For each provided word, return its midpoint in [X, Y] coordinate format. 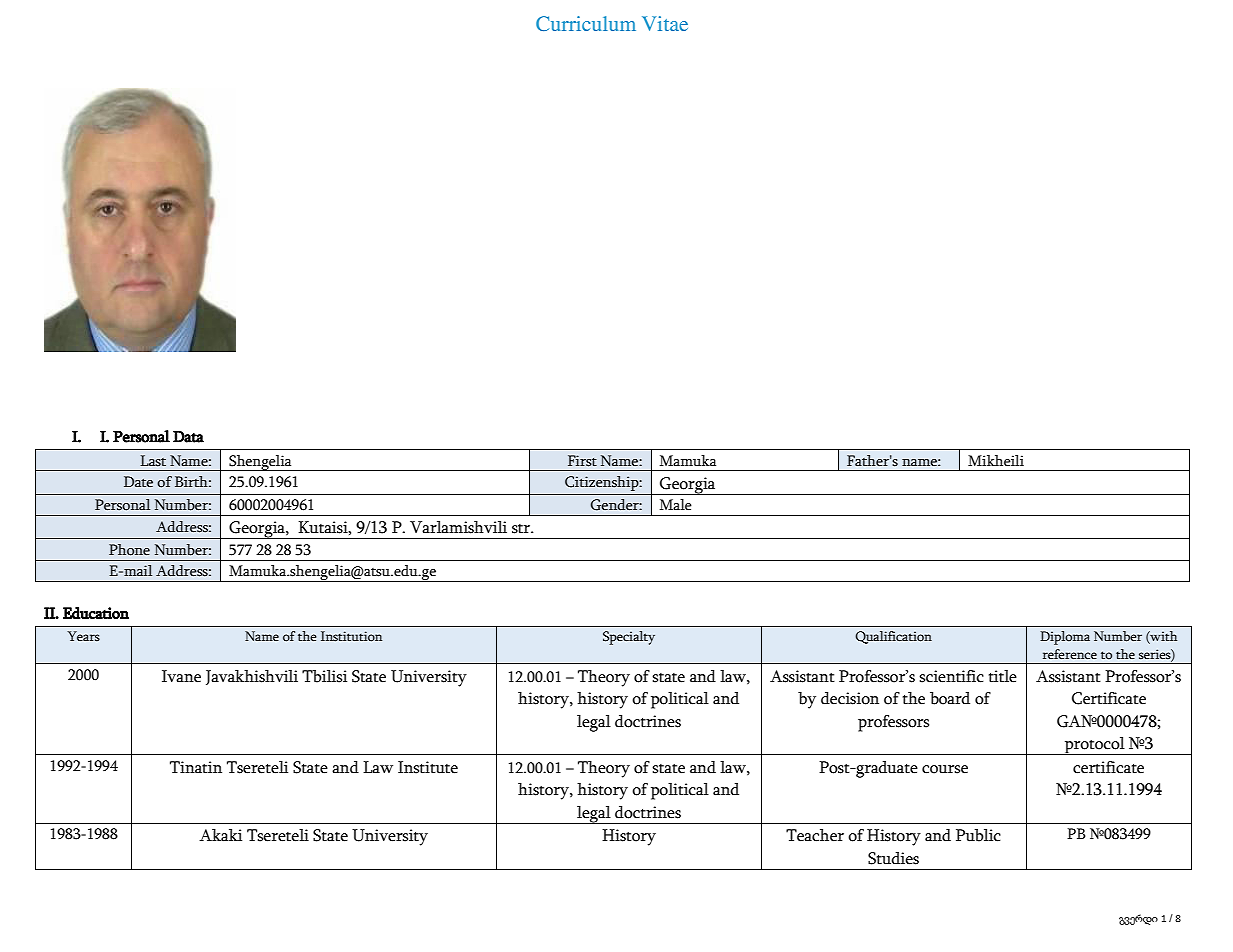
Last [153, 461]
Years [83, 636]
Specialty [629, 638]
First [582, 461]
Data [188, 436]
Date [138, 481]
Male [676, 505]
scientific [951, 676]
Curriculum [586, 23]
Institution [351, 636]
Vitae [665, 23]
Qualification [893, 637]
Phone [129, 550]
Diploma [1065, 638]
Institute [428, 767]
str [522, 529]
